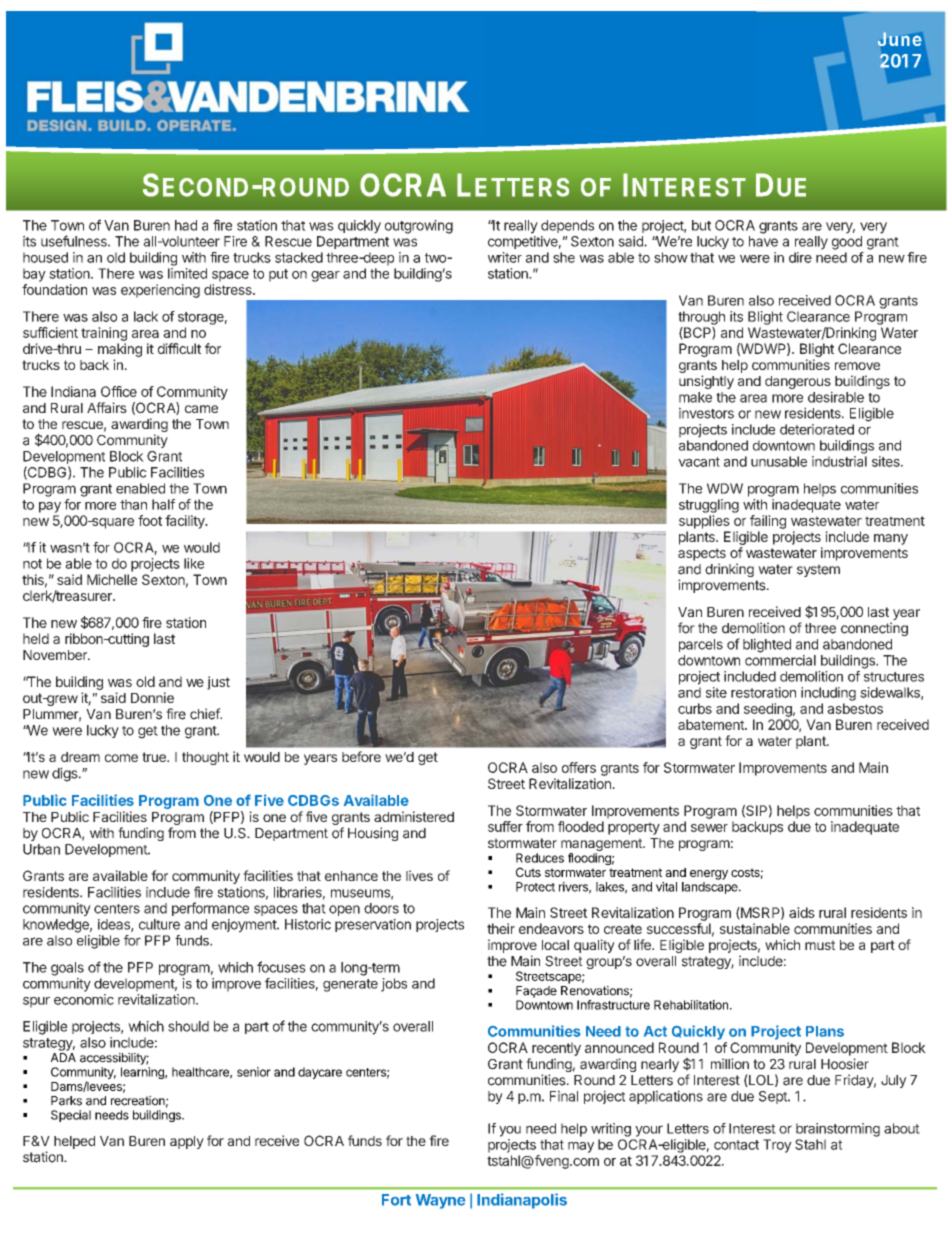 This document has height=1233, width=952. What do you see at coordinates (419, 227) in the document?
I see `outgrowing` at bounding box center [419, 227].
